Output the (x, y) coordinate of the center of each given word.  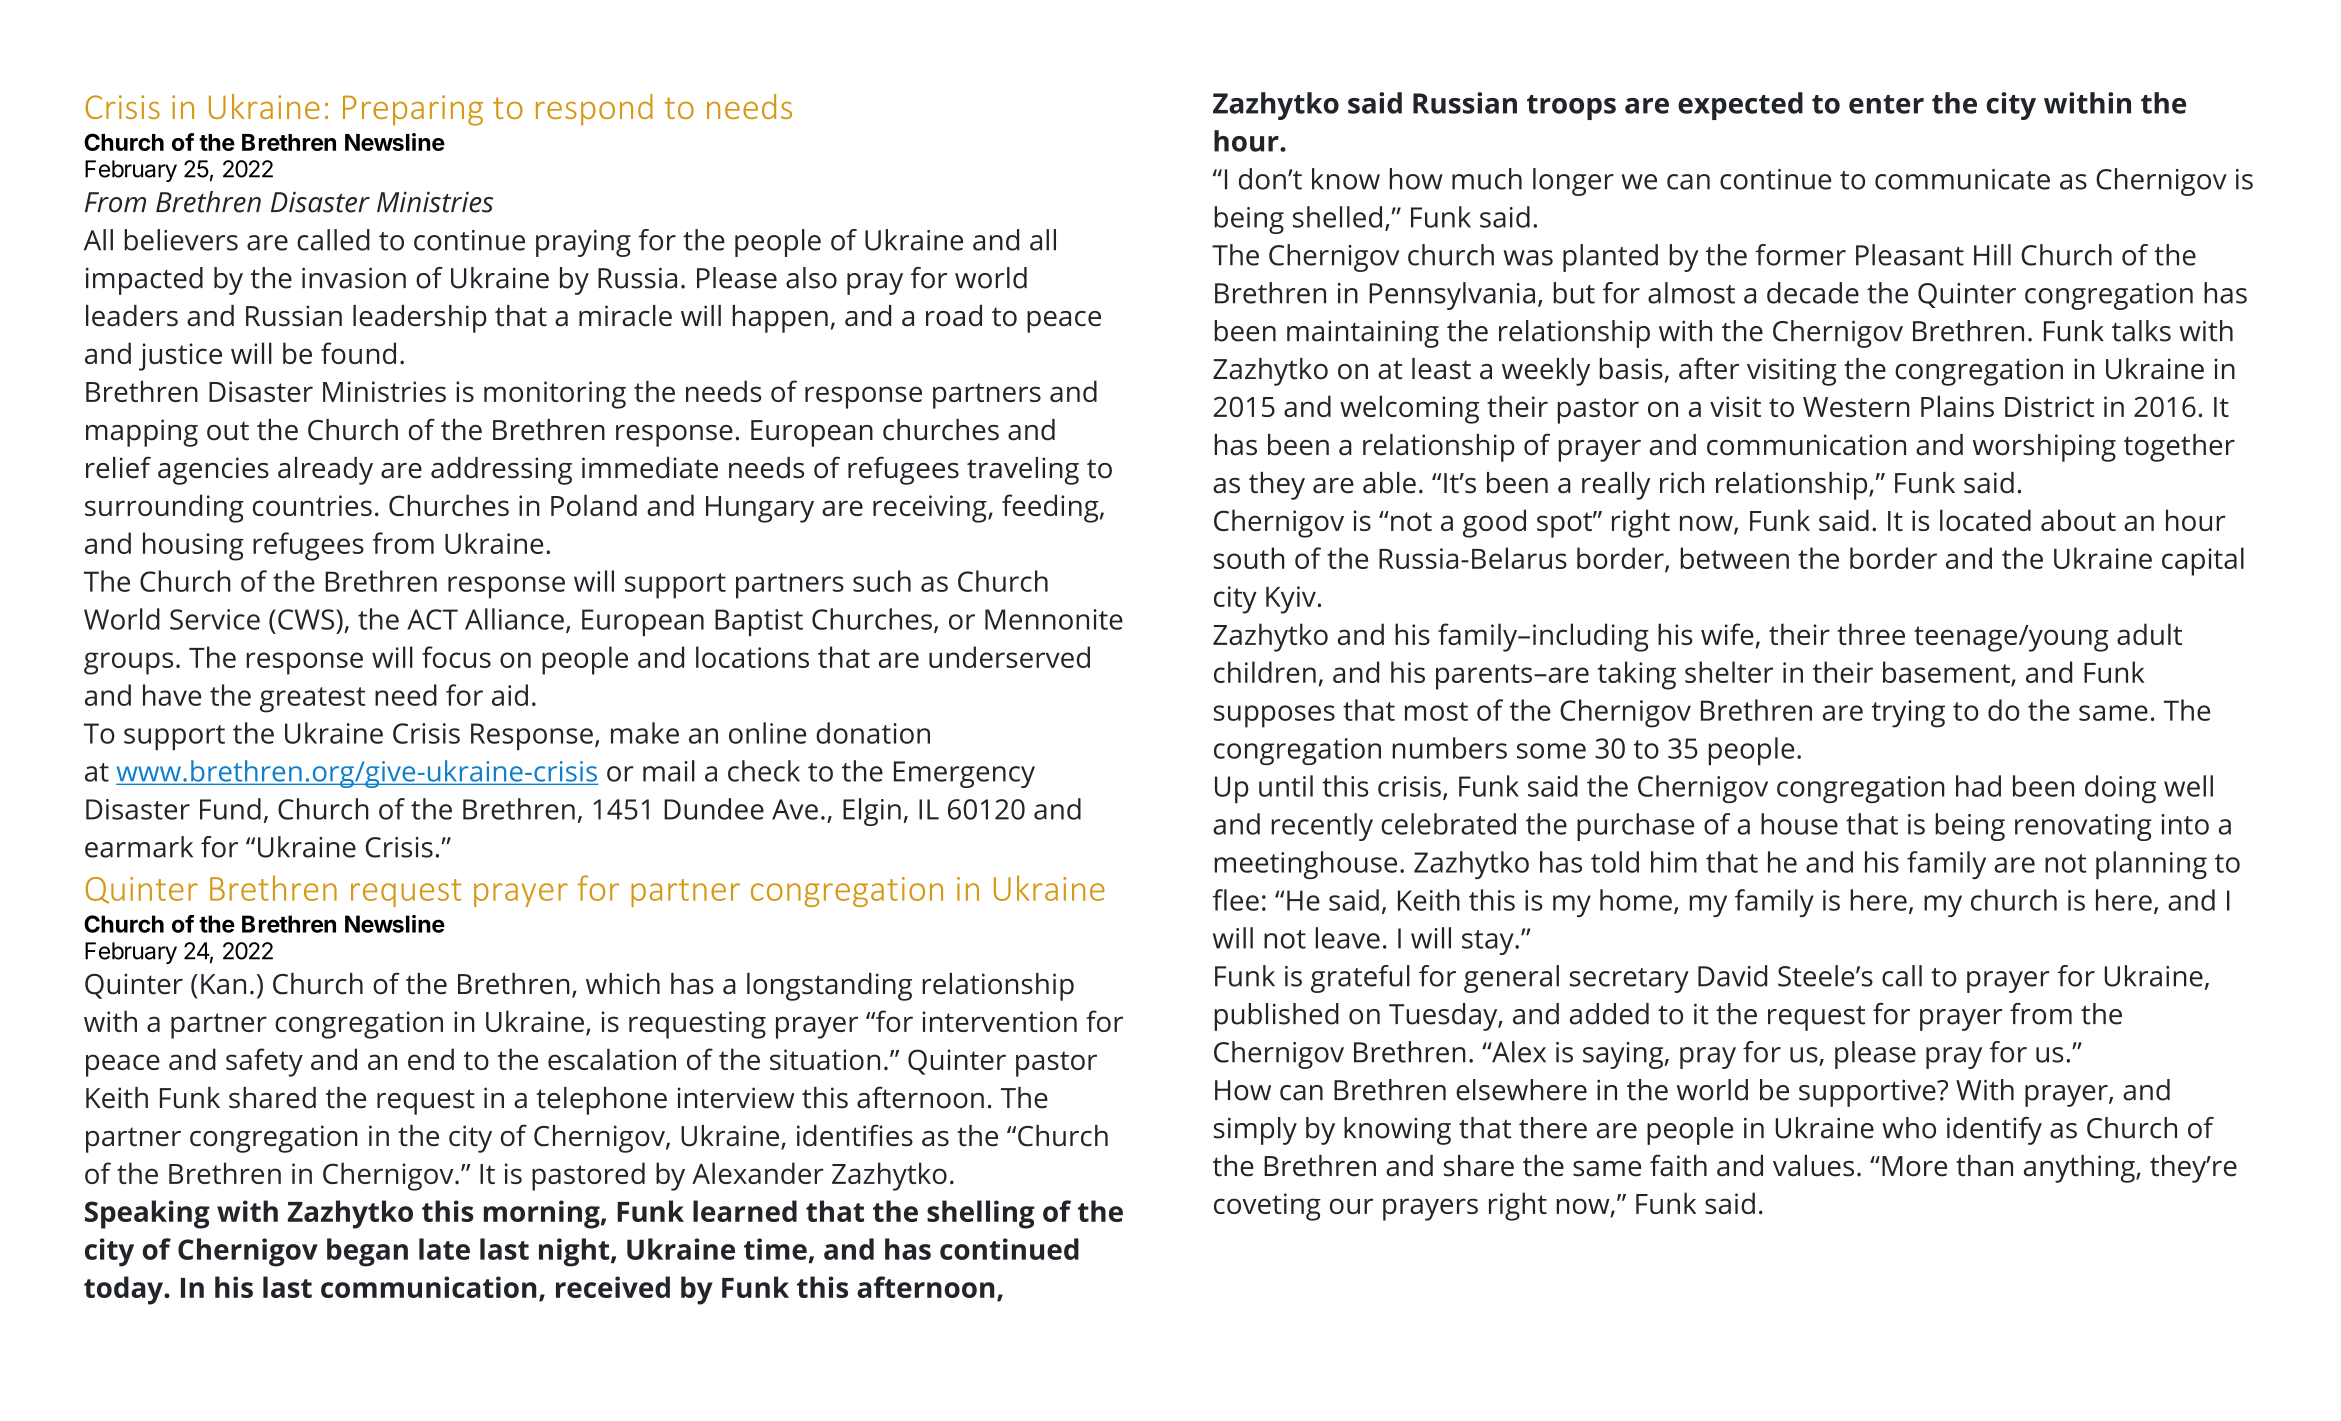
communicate (1962, 179)
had (1978, 786)
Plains (1957, 406)
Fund (230, 809)
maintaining (1363, 334)
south (1249, 558)
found (358, 353)
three (1871, 634)
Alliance (514, 619)
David (1732, 976)
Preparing (413, 110)
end (431, 1059)
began (367, 1252)
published (1276, 1017)
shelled (1337, 217)
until (1286, 786)
